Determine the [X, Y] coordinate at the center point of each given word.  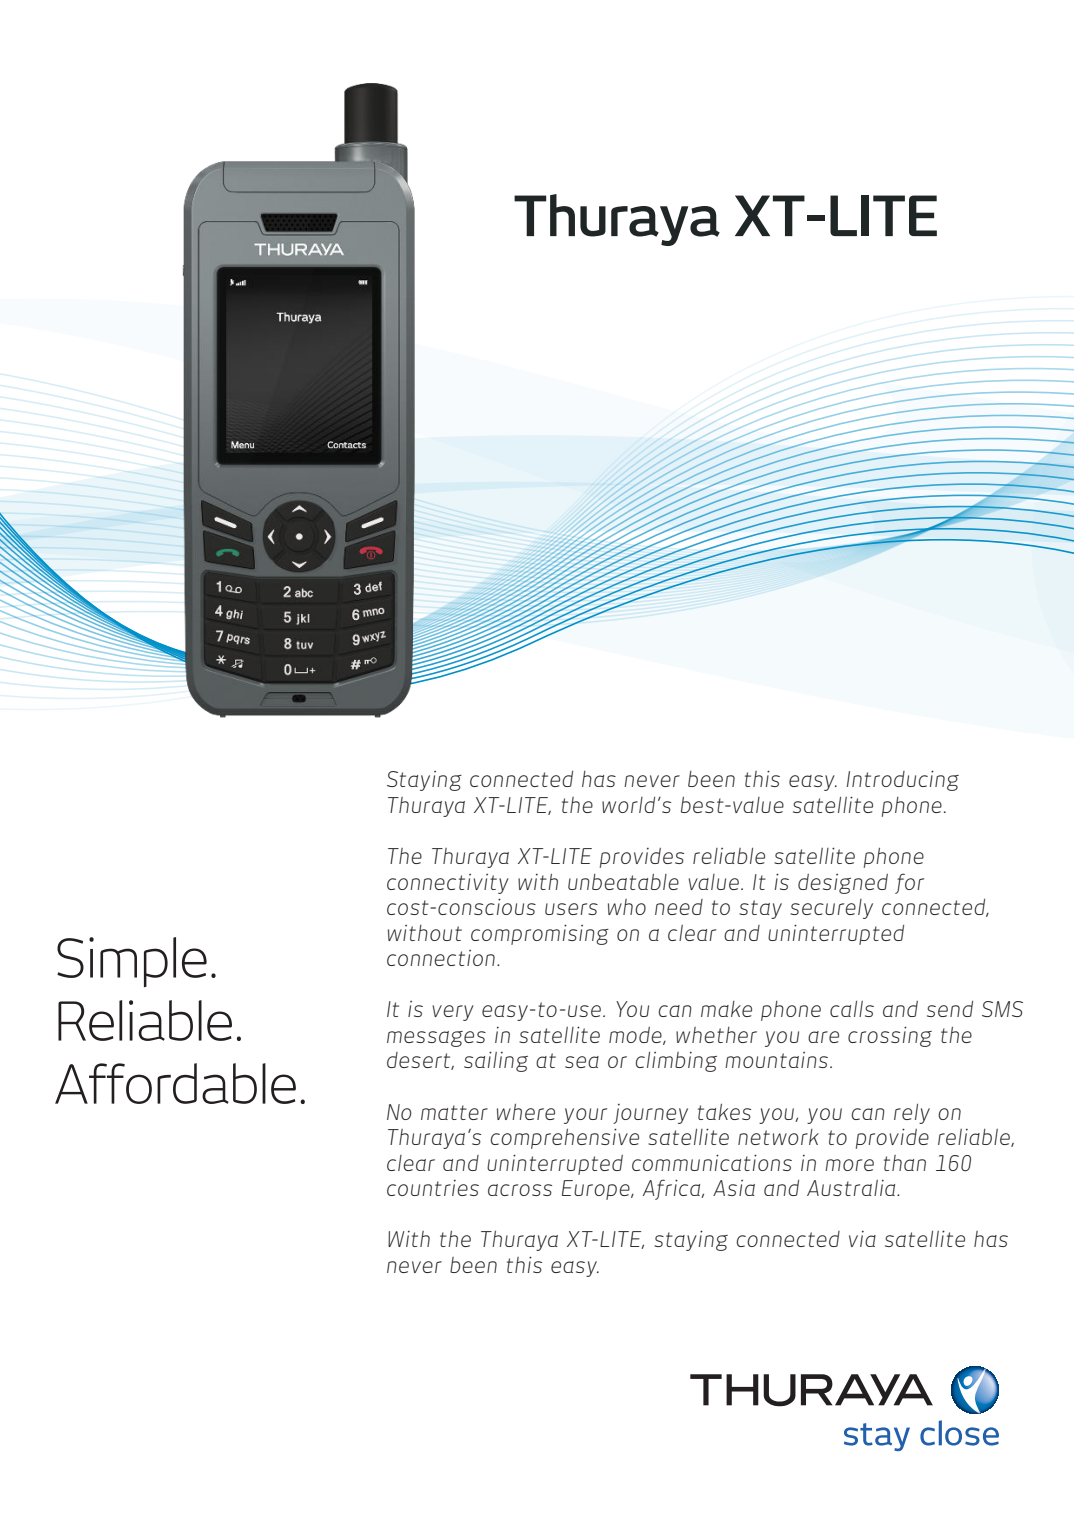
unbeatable [623, 882]
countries [433, 1188]
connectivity [448, 884]
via [862, 1239]
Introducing [903, 780]
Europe [597, 1190]
